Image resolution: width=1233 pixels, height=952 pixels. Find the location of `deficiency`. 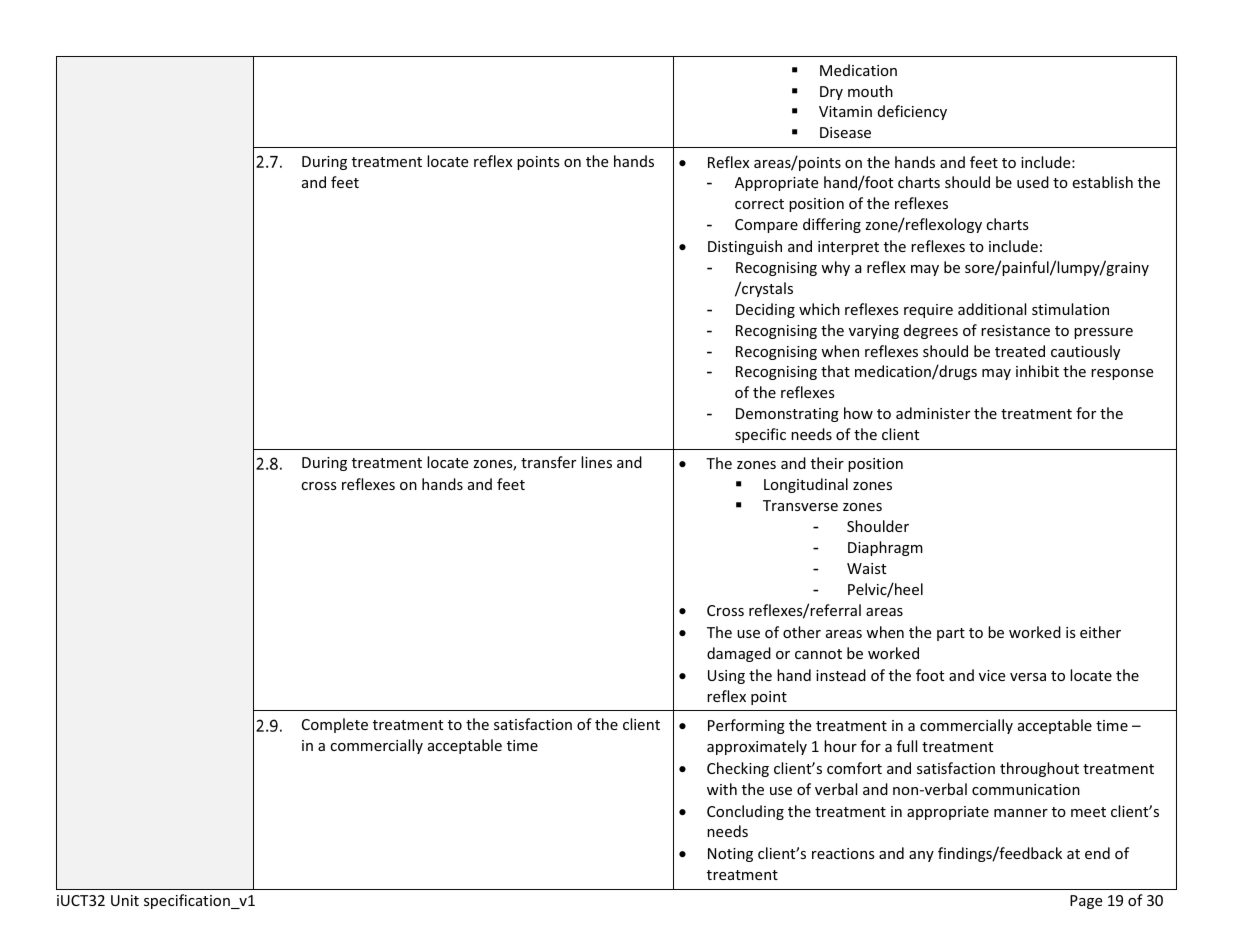

deficiency is located at coordinates (912, 112).
